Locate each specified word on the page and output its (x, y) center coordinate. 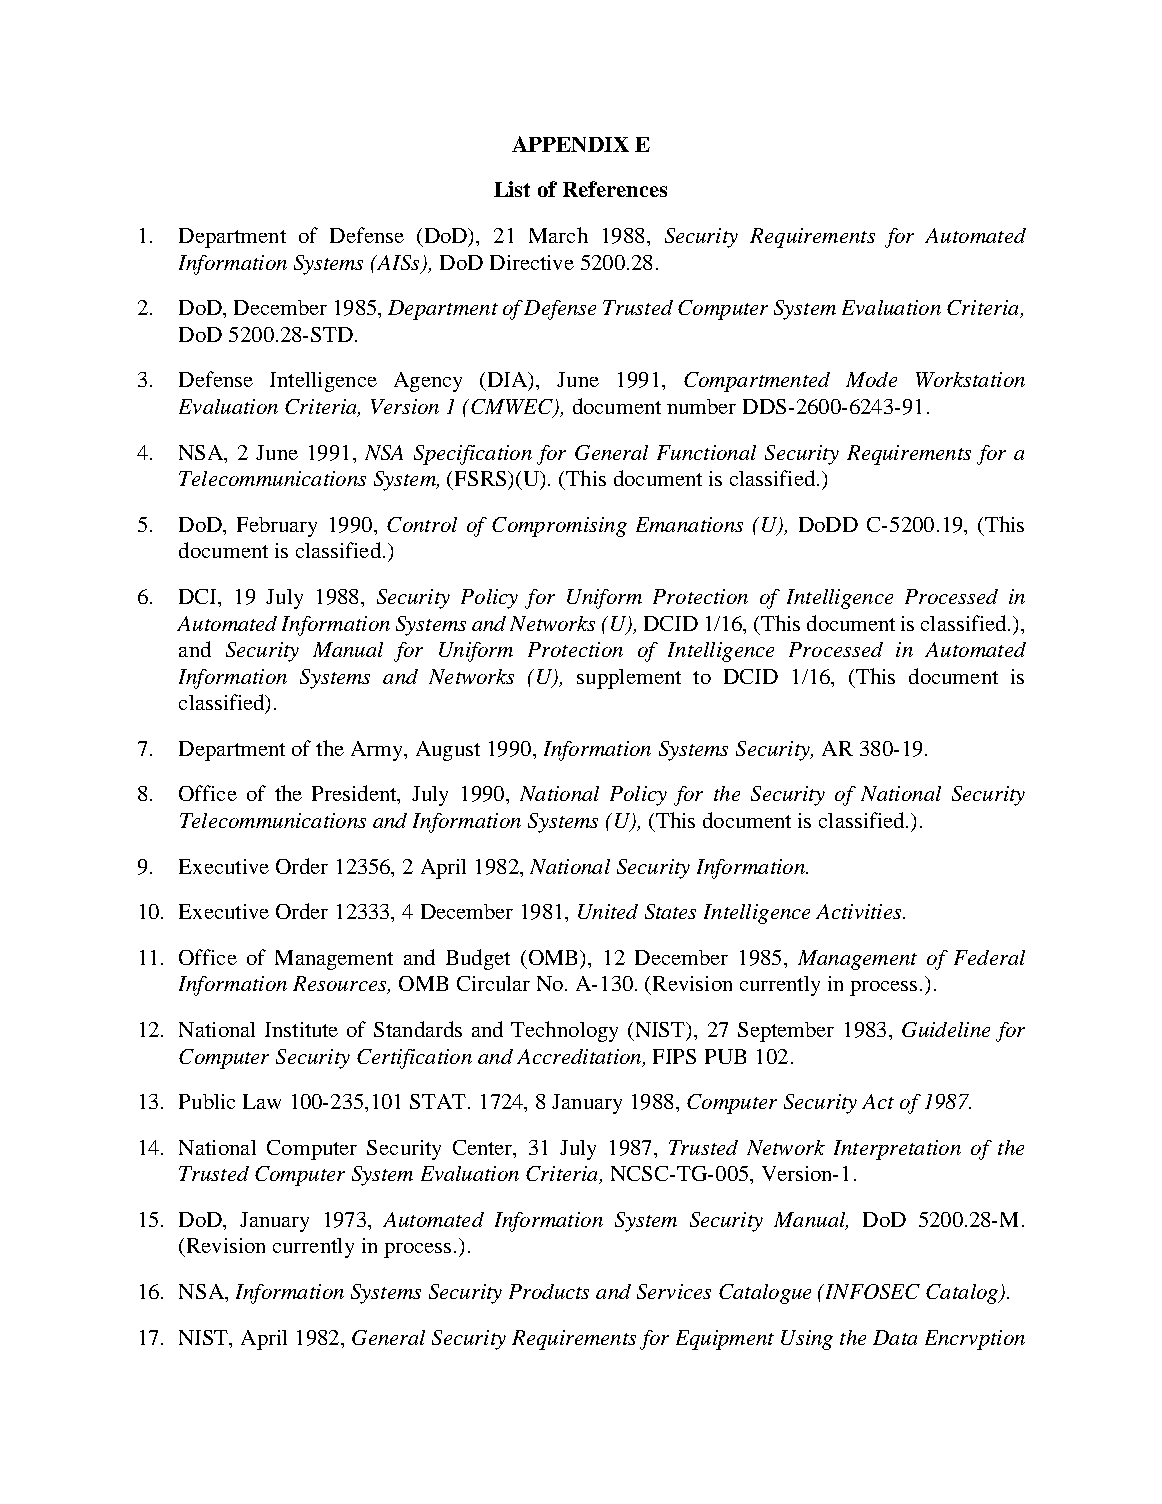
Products (549, 1291)
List (512, 189)
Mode (871, 379)
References (615, 189)
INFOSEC (871, 1291)
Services (674, 1291)
